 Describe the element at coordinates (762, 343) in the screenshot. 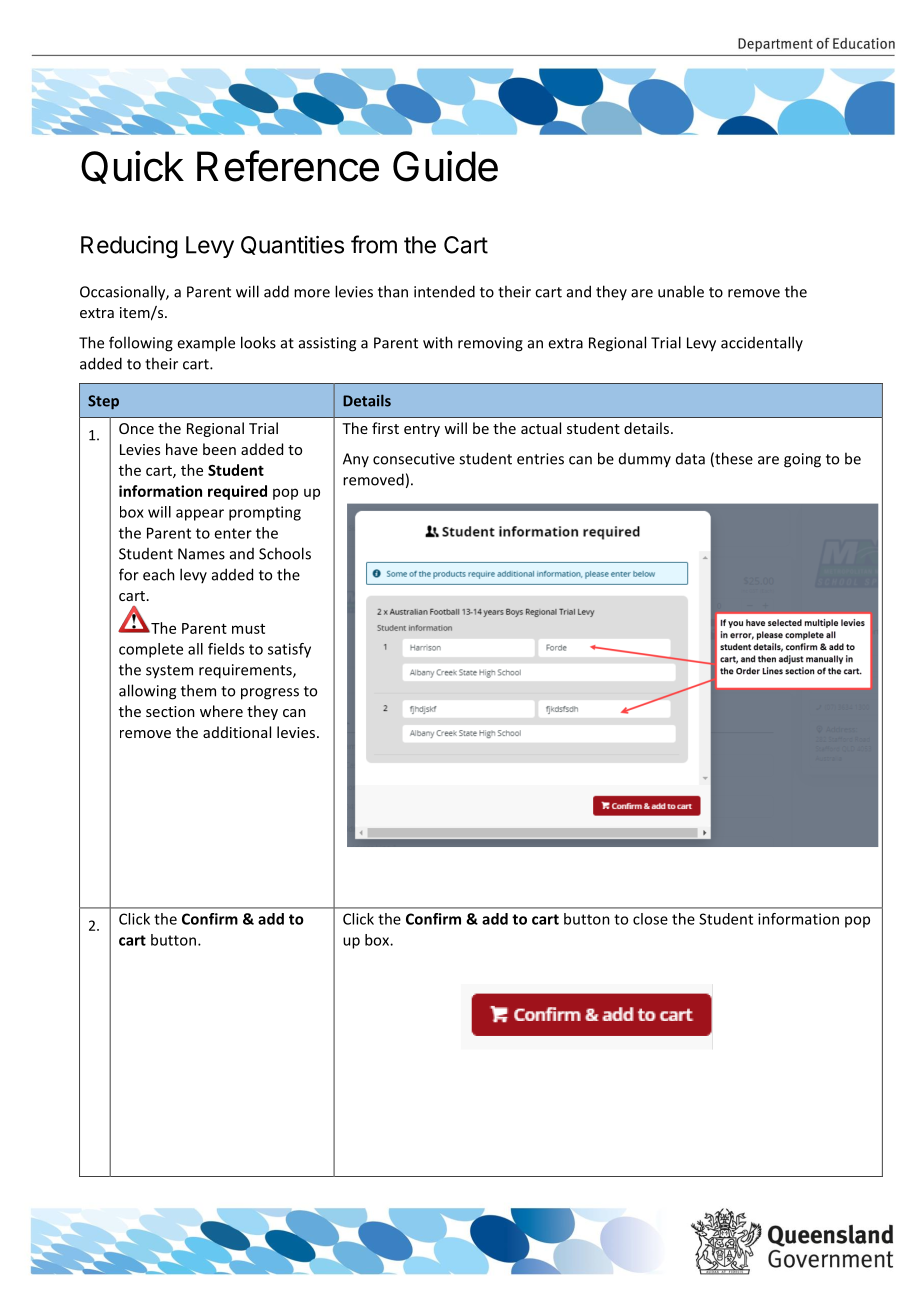

I see `accidentally` at that location.
